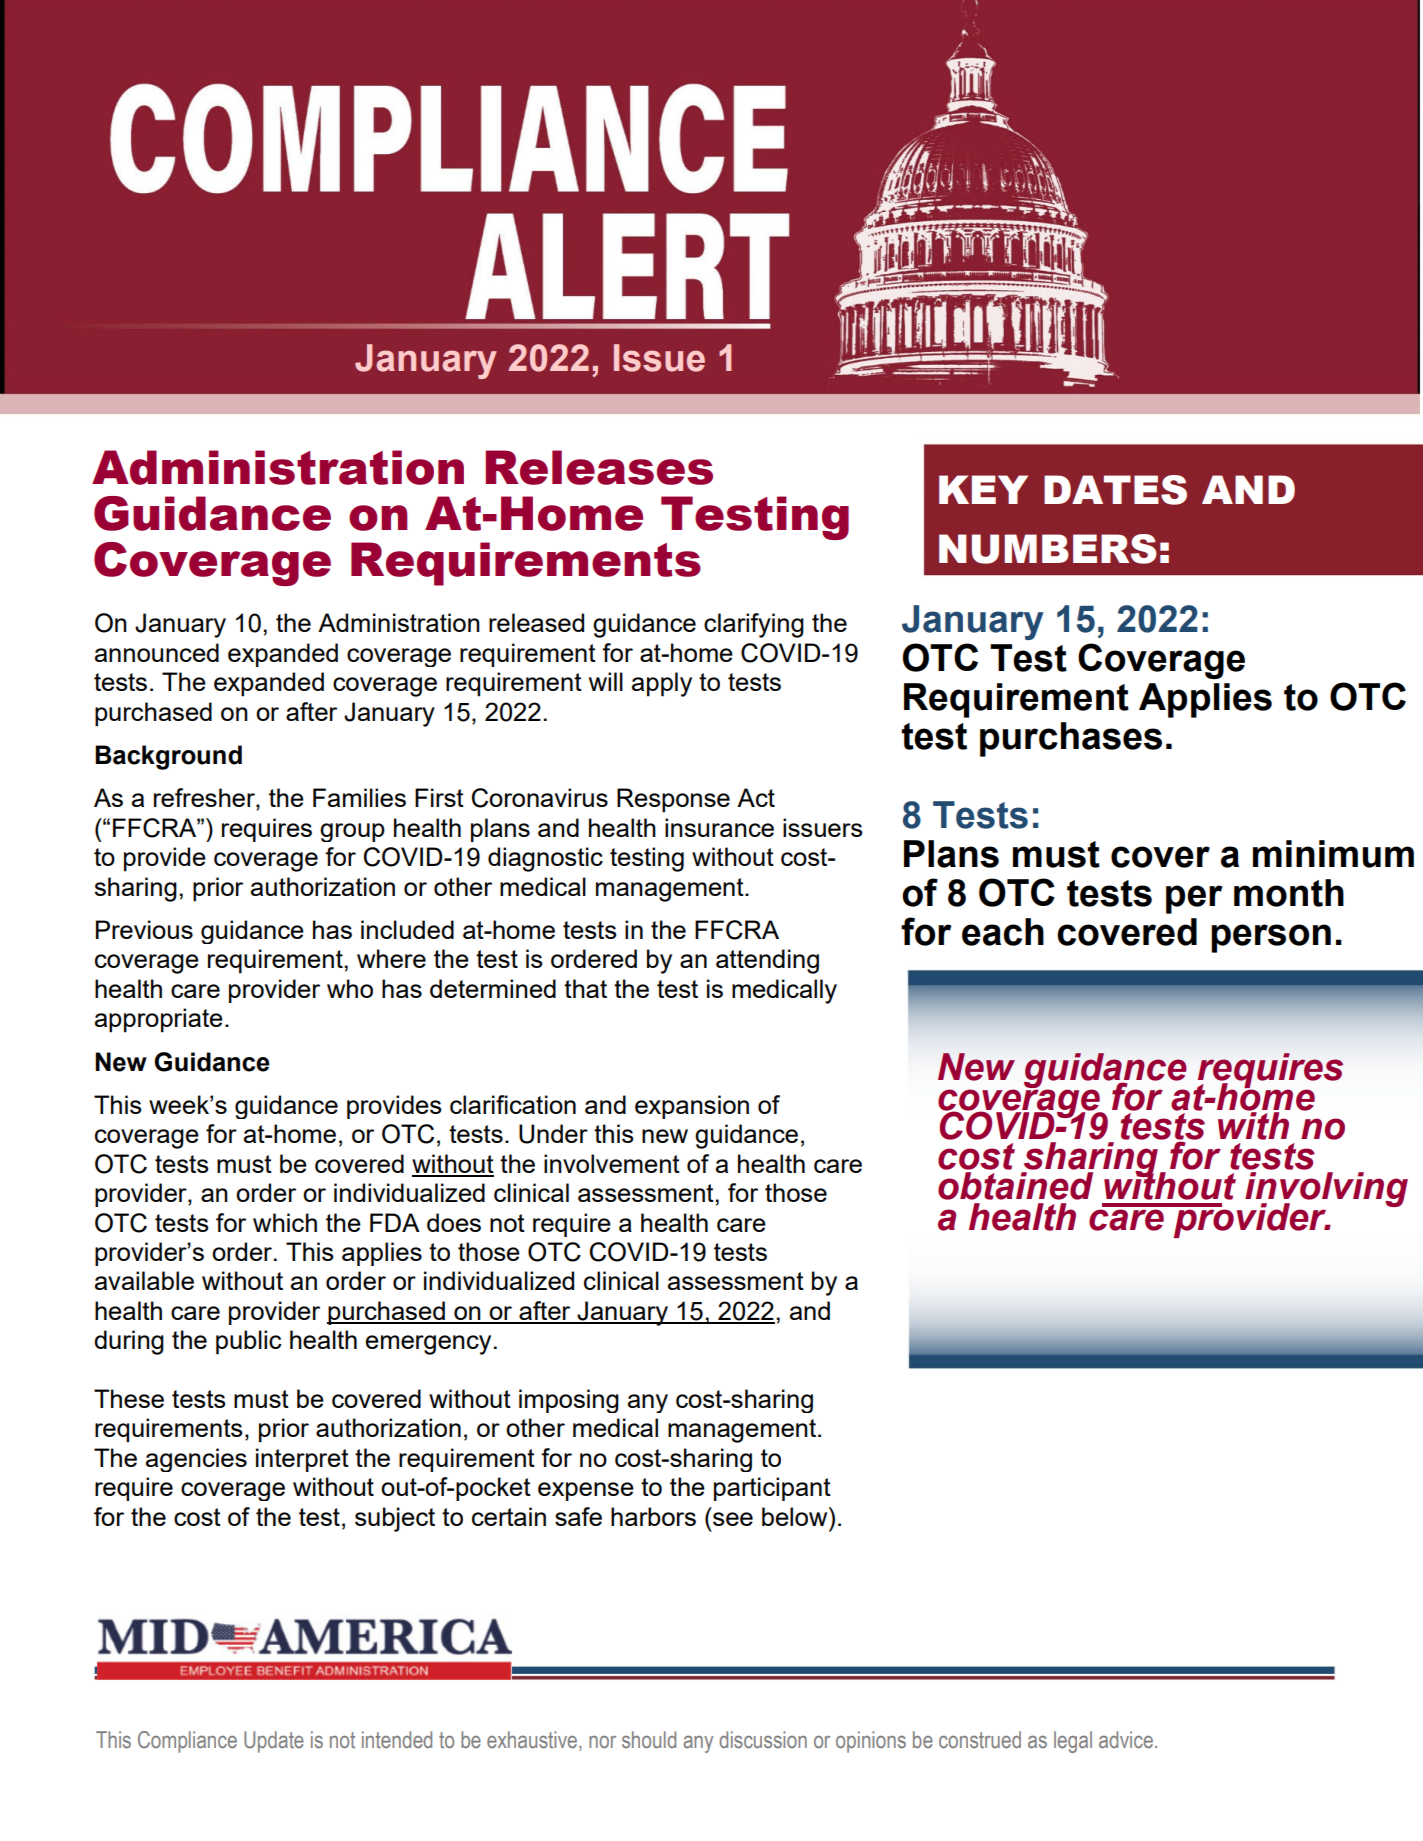 The image size is (1423, 1841). What do you see at coordinates (763, 1739) in the screenshot?
I see `discussion` at bounding box center [763, 1739].
